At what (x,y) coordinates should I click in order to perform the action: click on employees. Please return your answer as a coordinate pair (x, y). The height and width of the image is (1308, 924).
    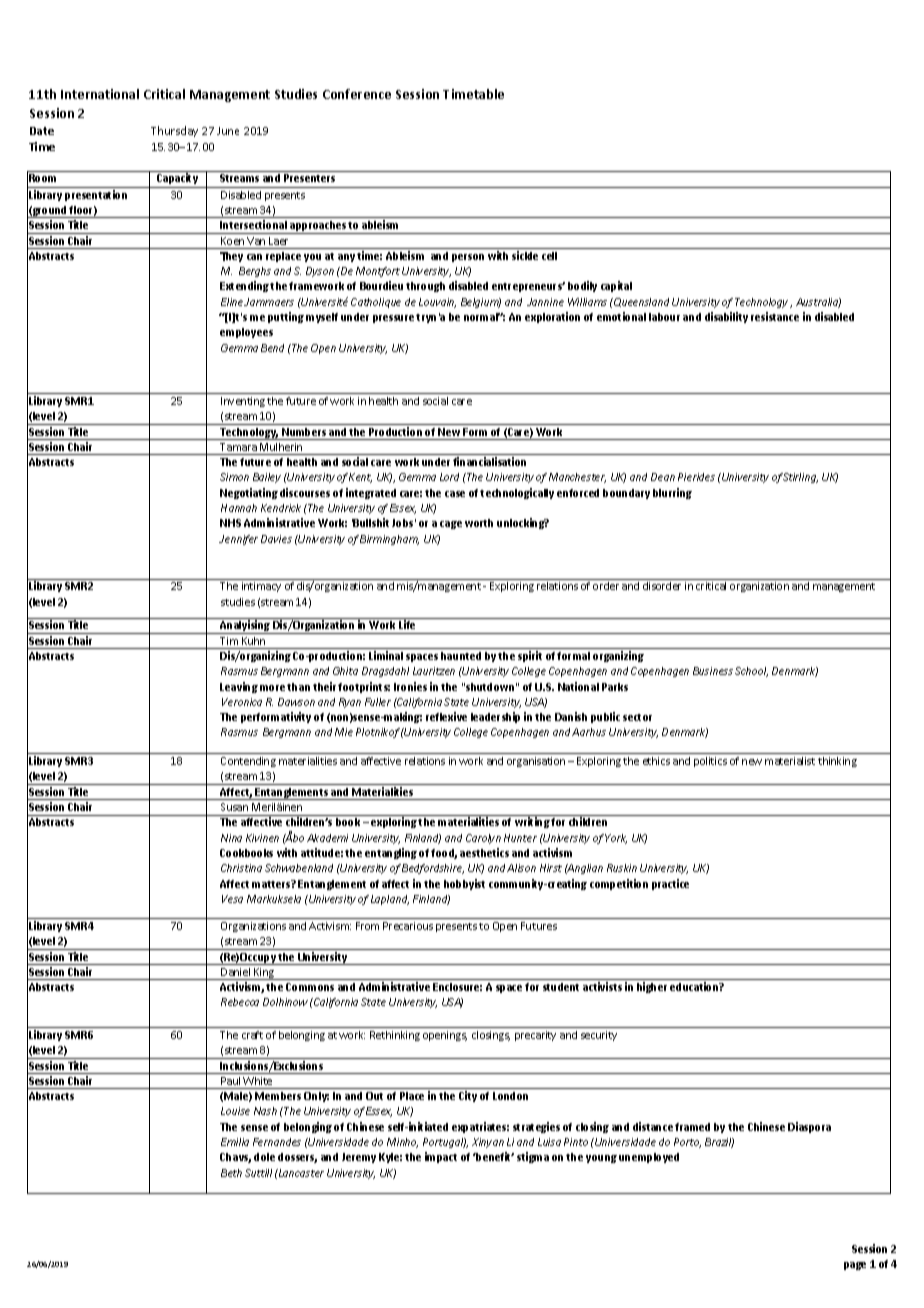
    Looking at the image, I should click on (246, 333).
